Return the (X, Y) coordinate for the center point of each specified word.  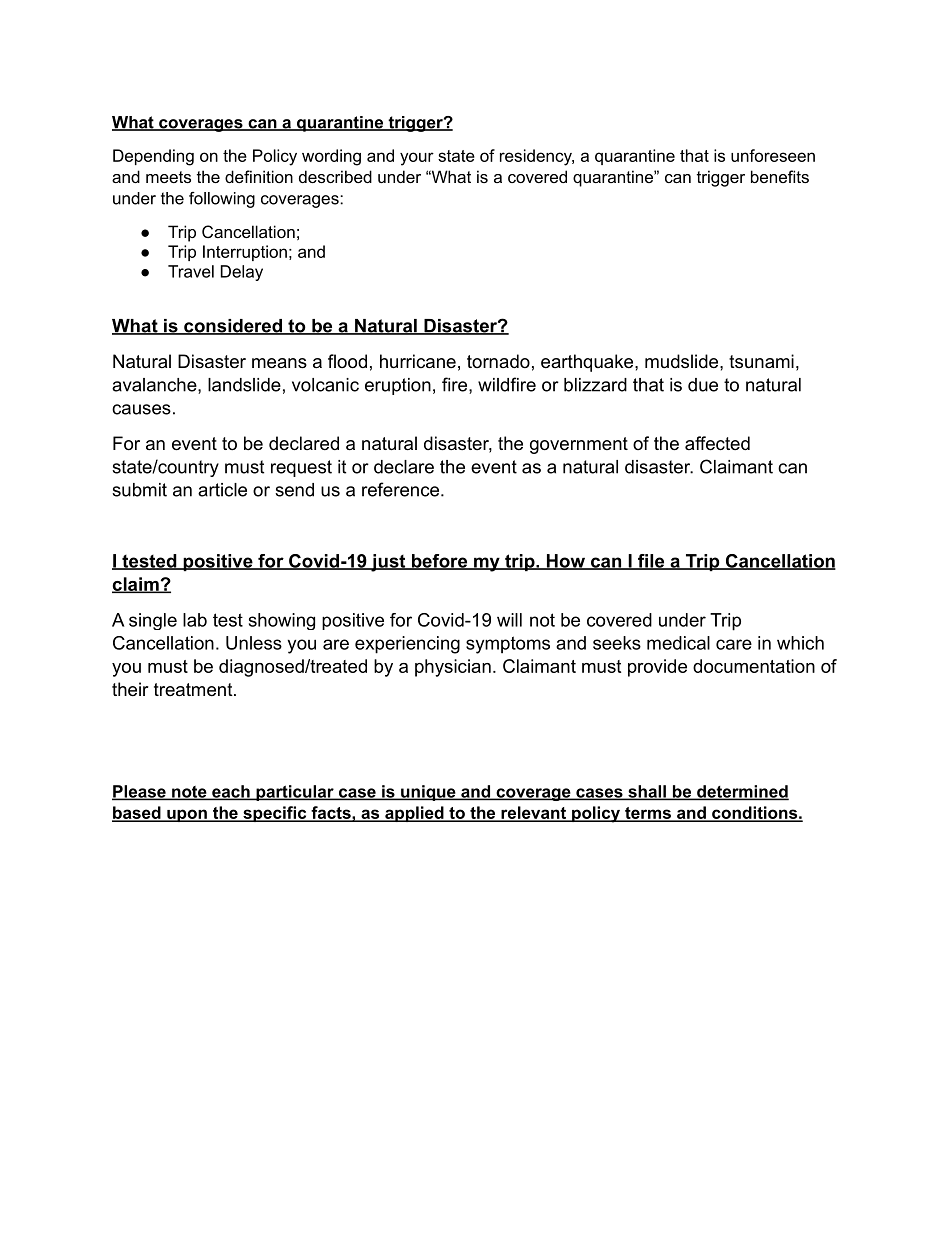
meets (168, 177)
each (231, 792)
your (417, 159)
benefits (780, 176)
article (222, 490)
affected (717, 443)
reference (400, 489)
